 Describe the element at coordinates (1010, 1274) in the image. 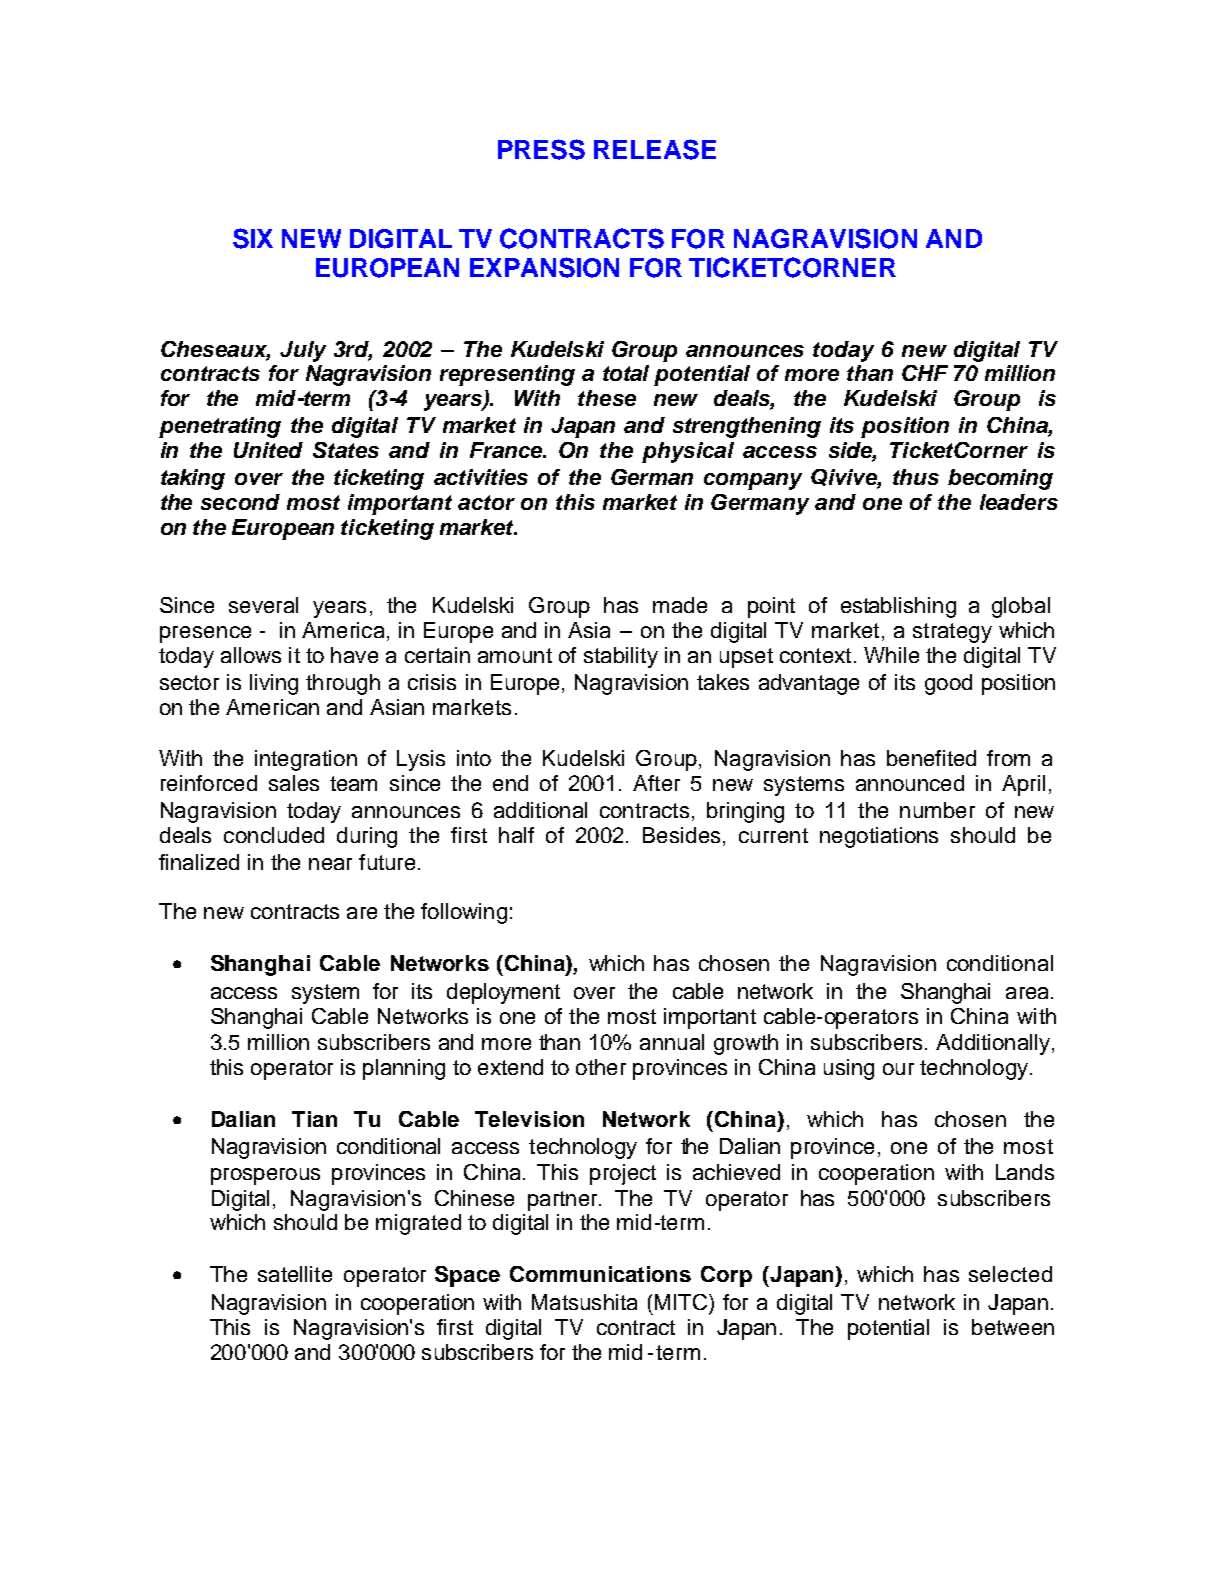

I see `selected` at that location.
